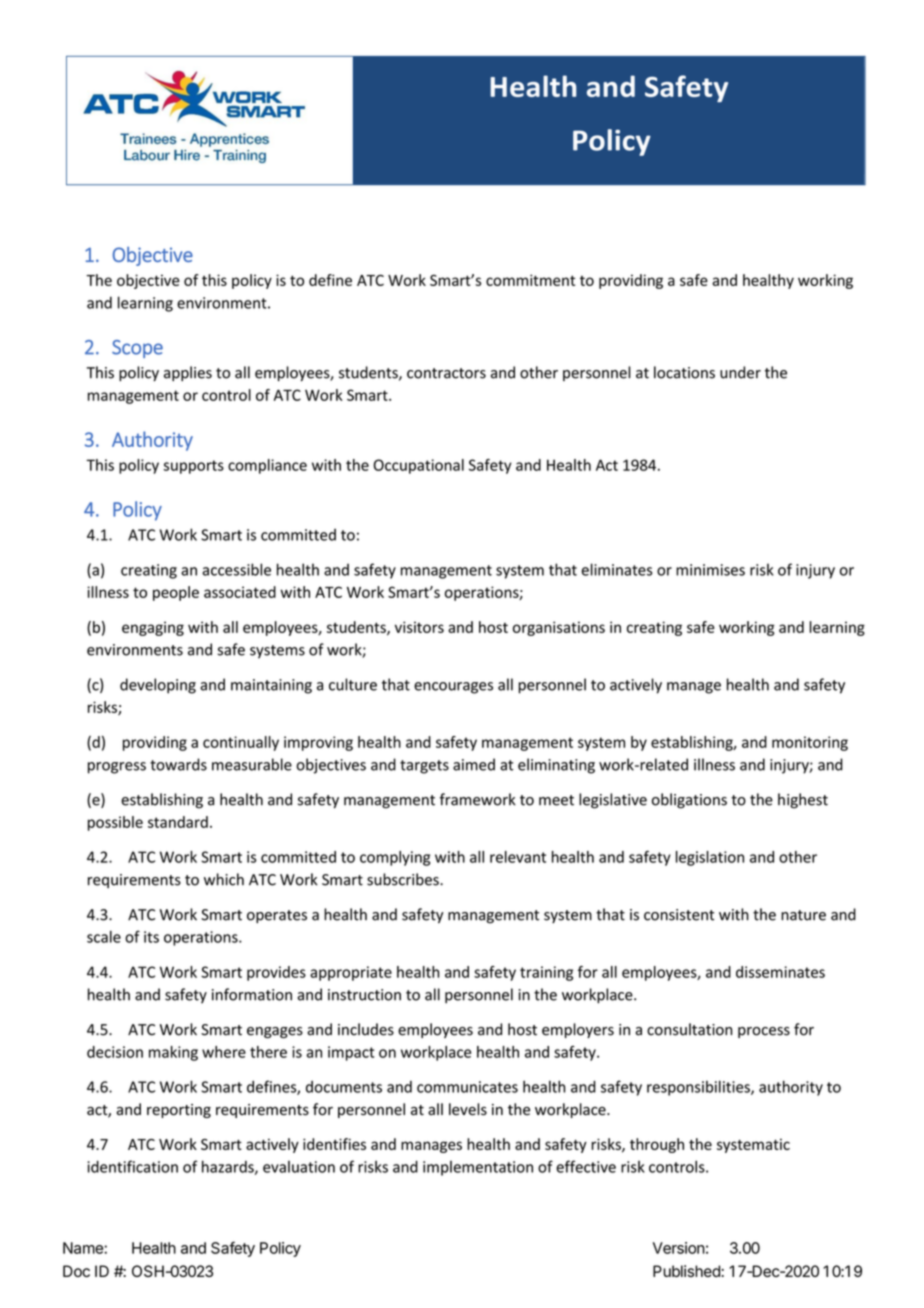 This screenshot has height=1308, width=924. I want to click on contractors, so click(446, 373).
